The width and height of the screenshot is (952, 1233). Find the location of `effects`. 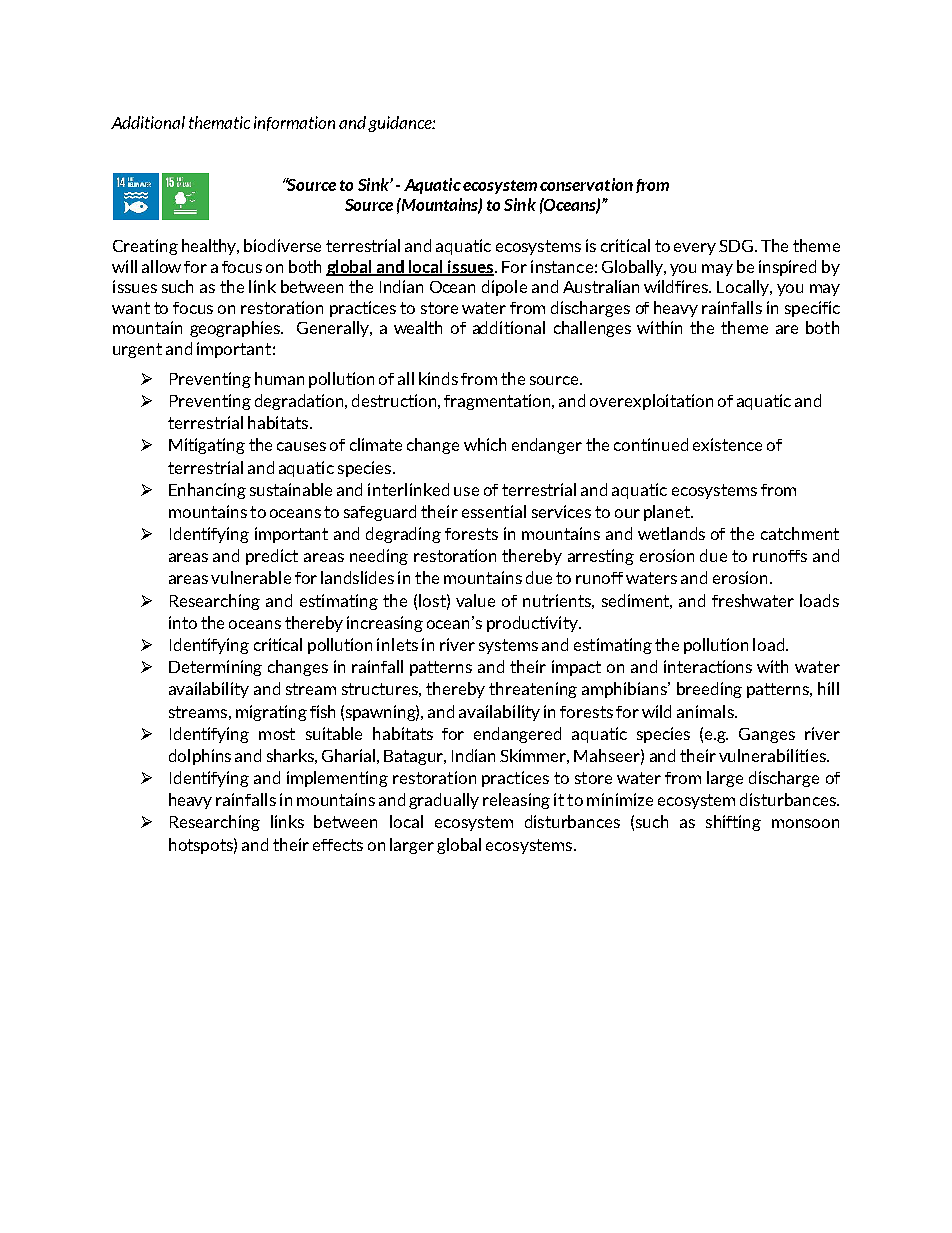

effects is located at coordinates (338, 845).
